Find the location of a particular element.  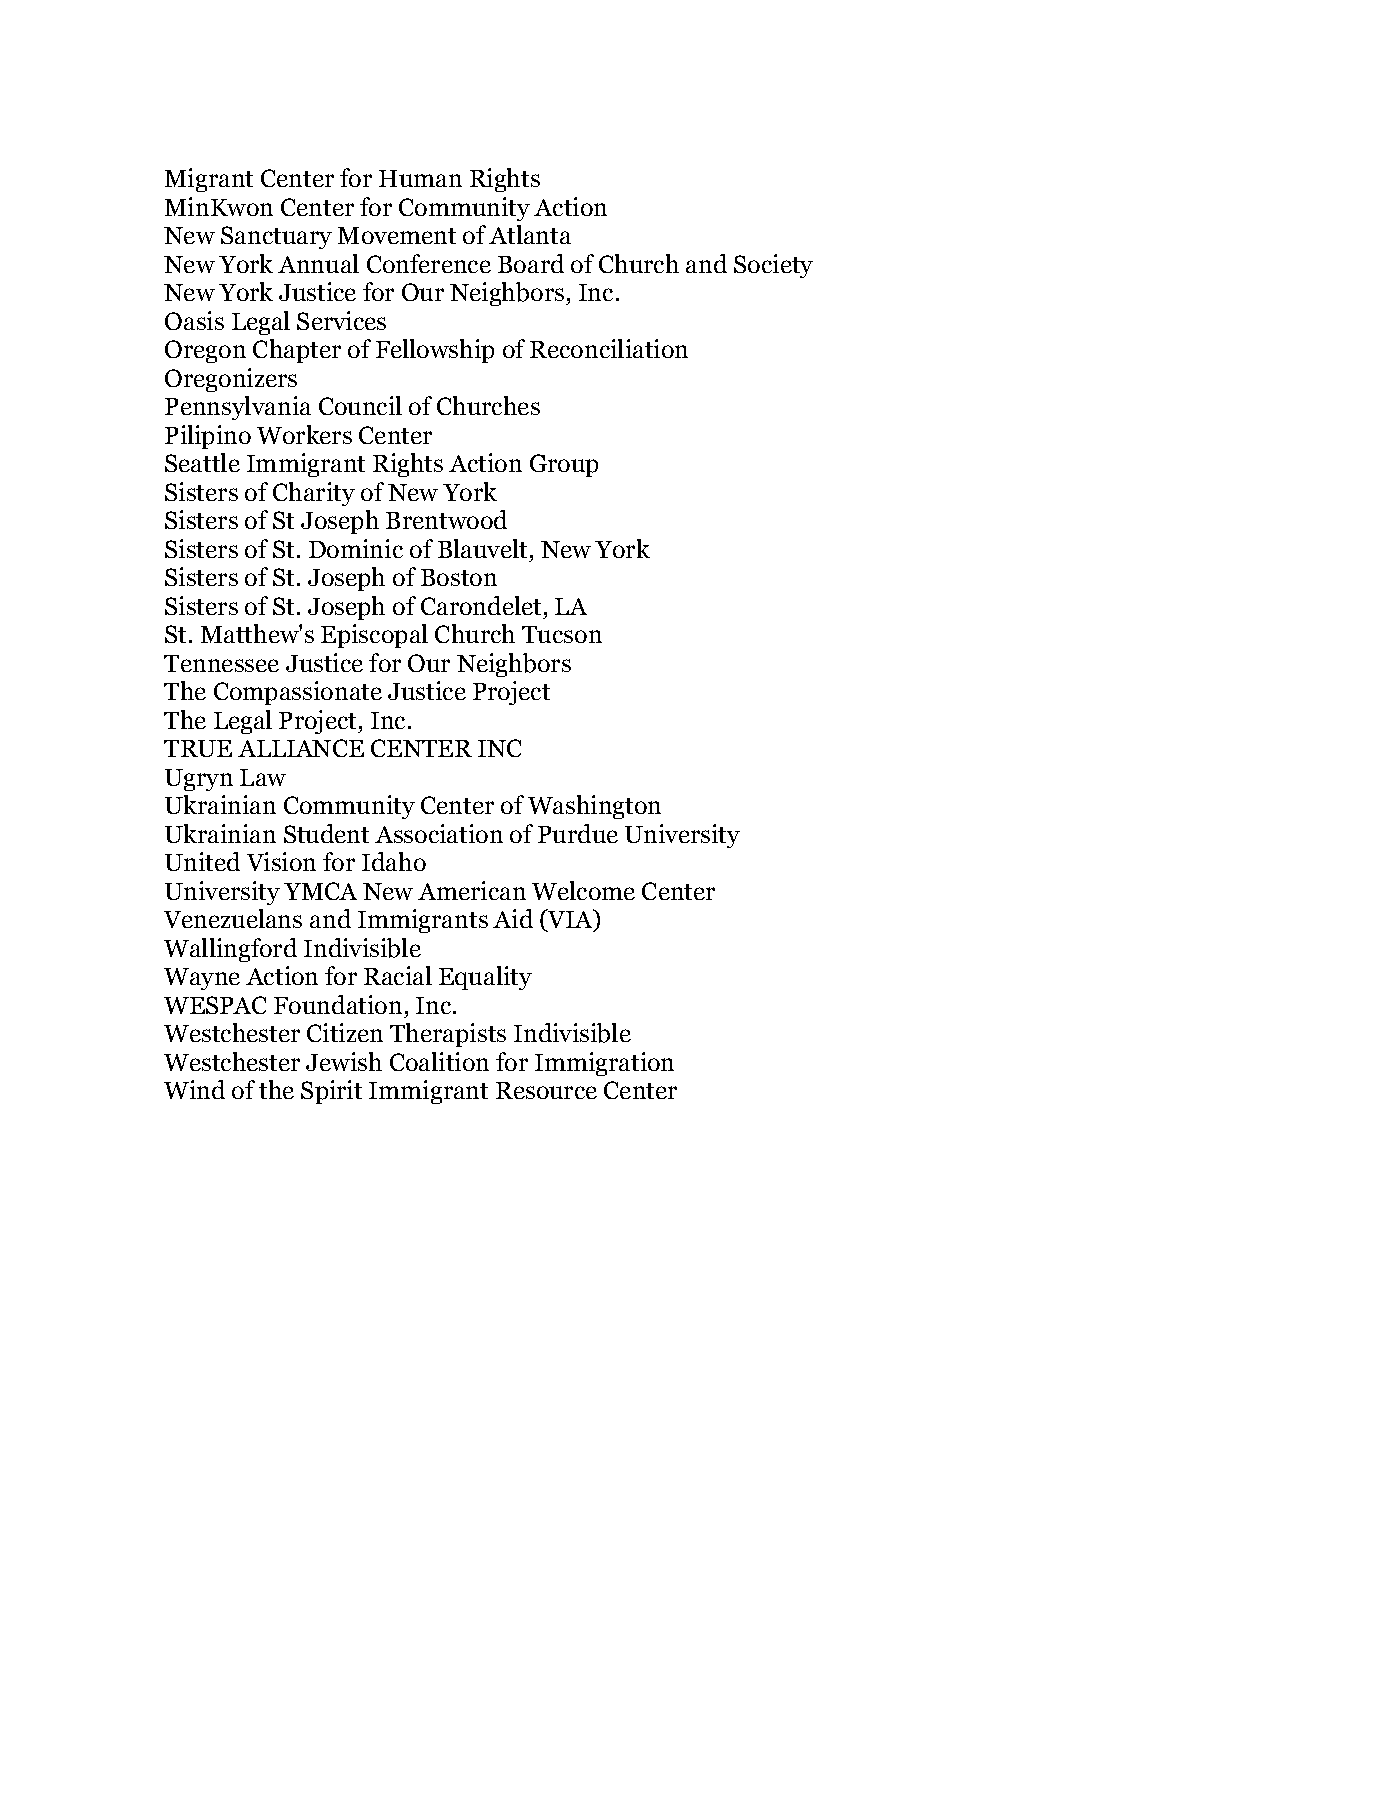

Group is located at coordinates (564, 465).
